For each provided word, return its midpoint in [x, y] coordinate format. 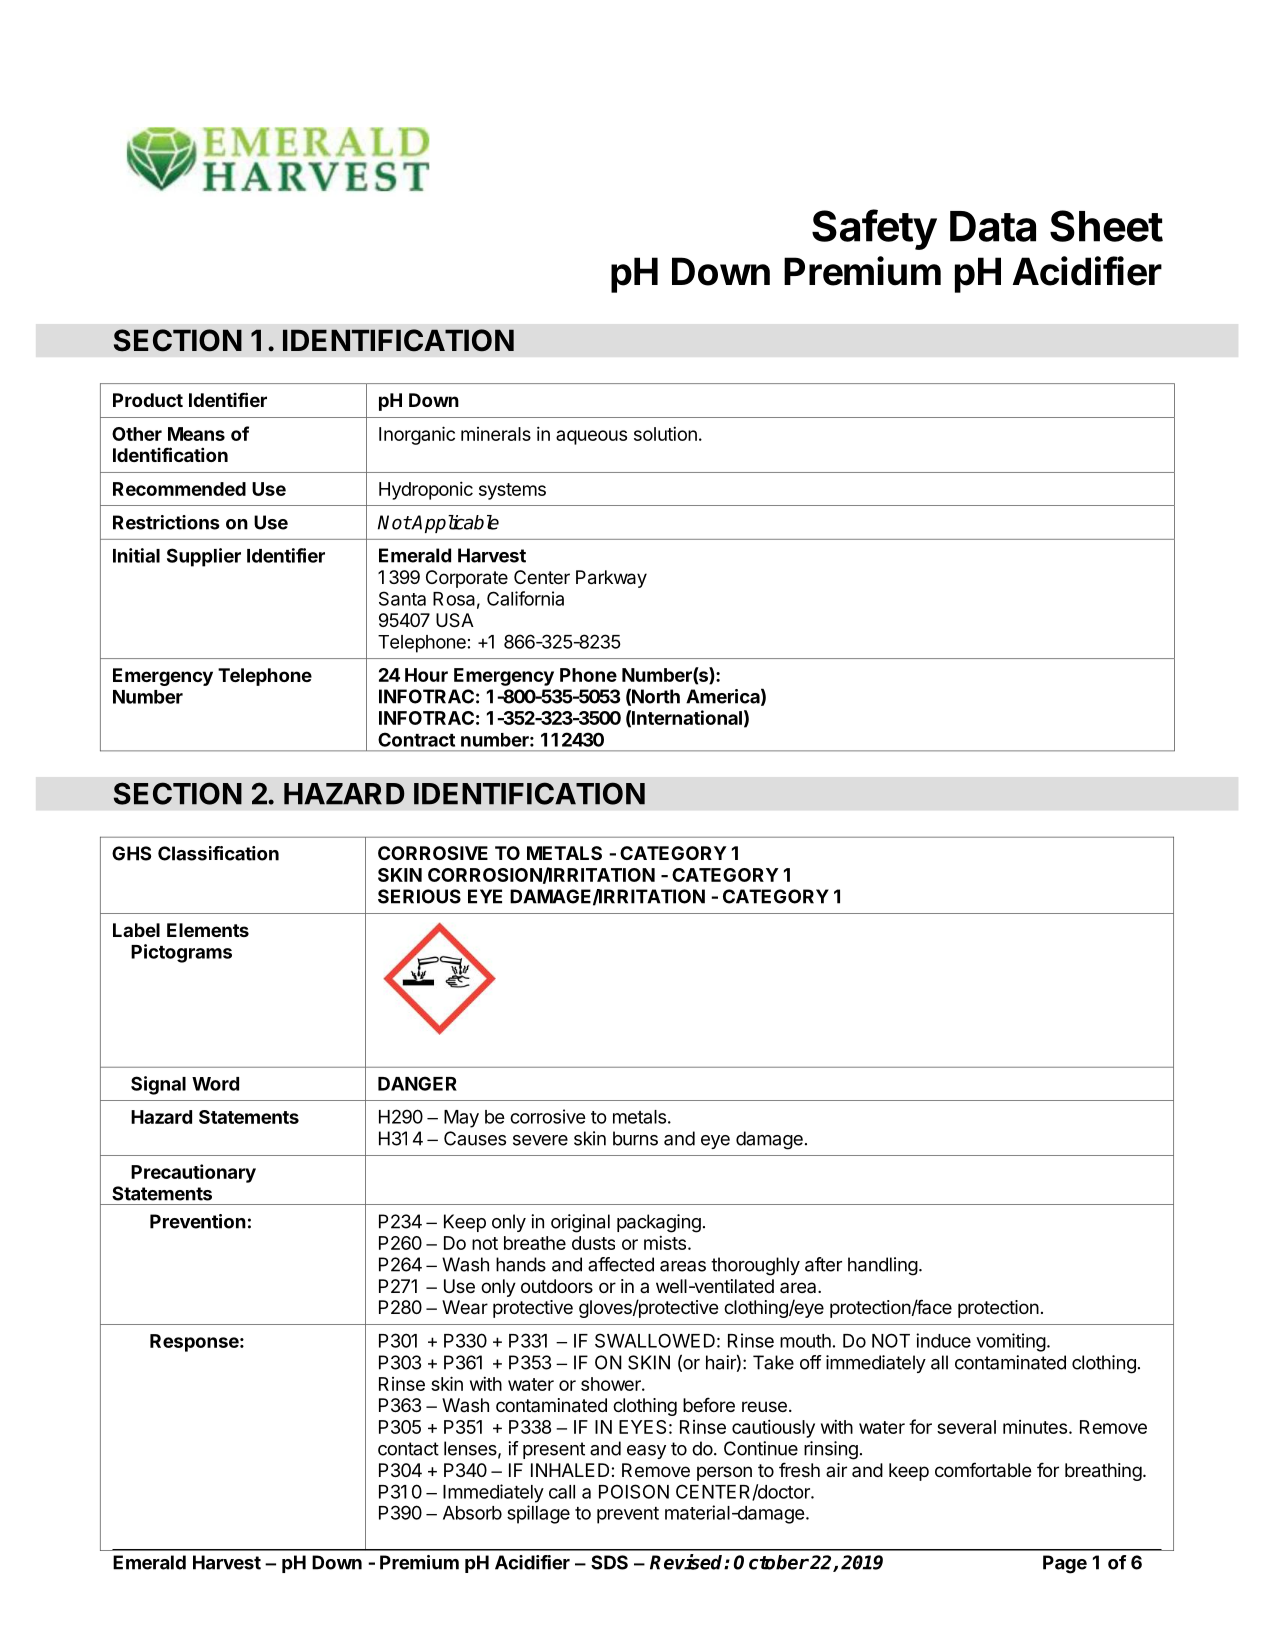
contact [408, 1449]
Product [148, 400]
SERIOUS [419, 896]
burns [635, 1138]
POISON [634, 1491]
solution [665, 433]
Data [993, 226]
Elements [208, 930]
